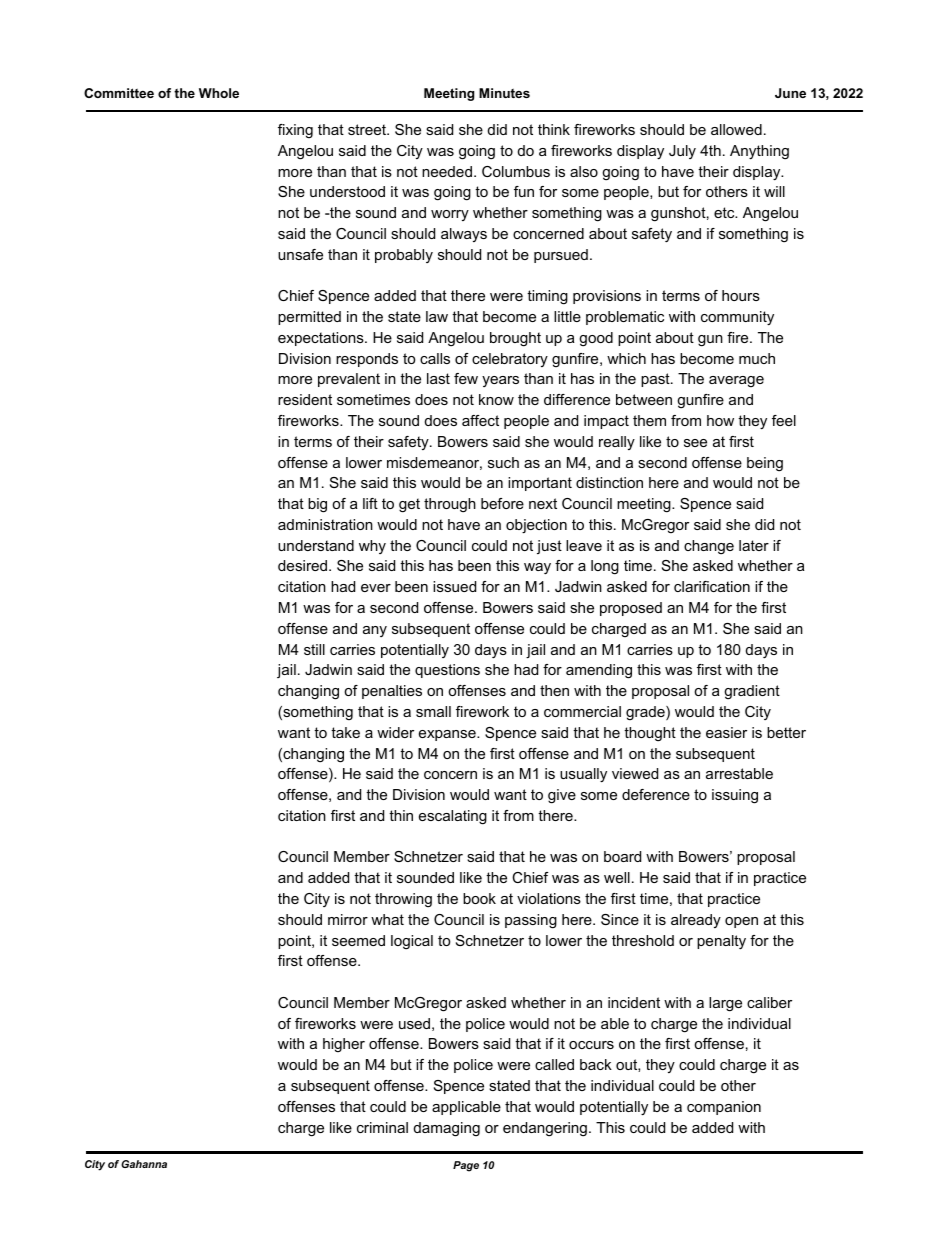 The image size is (952, 1233). I want to click on needed, so click(447, 171).
